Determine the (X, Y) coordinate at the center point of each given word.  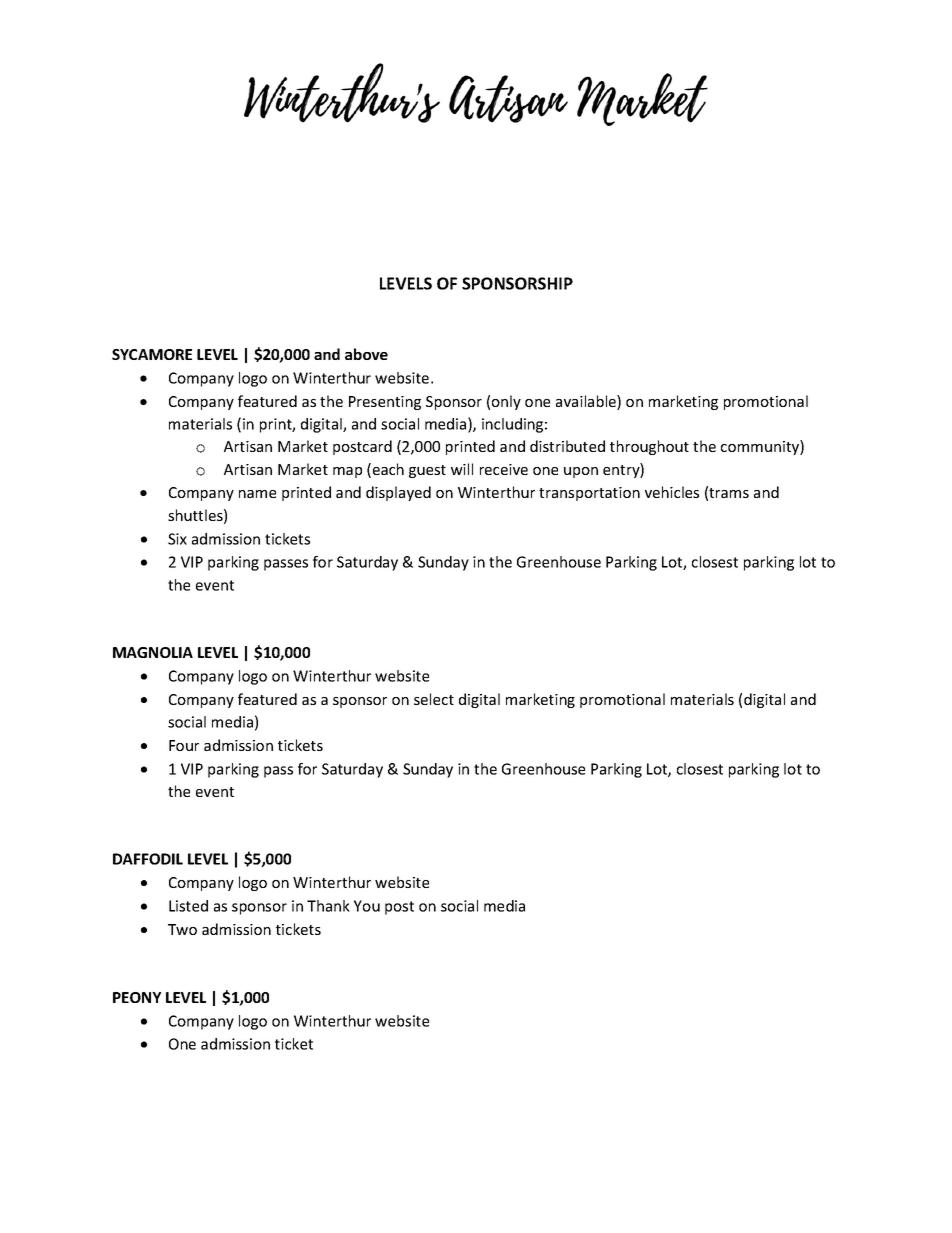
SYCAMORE (152, 354)
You (367, 906)
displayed (398, 493)
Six (177, 539)
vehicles (672, 492)
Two (182, 929)
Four (184, 745)
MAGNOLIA (153, 652)
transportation (589, 494)
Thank (328, 906)
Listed (188, 906)
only (506, 402)
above (366, 354)
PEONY (137, 997)
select (434, 699)
